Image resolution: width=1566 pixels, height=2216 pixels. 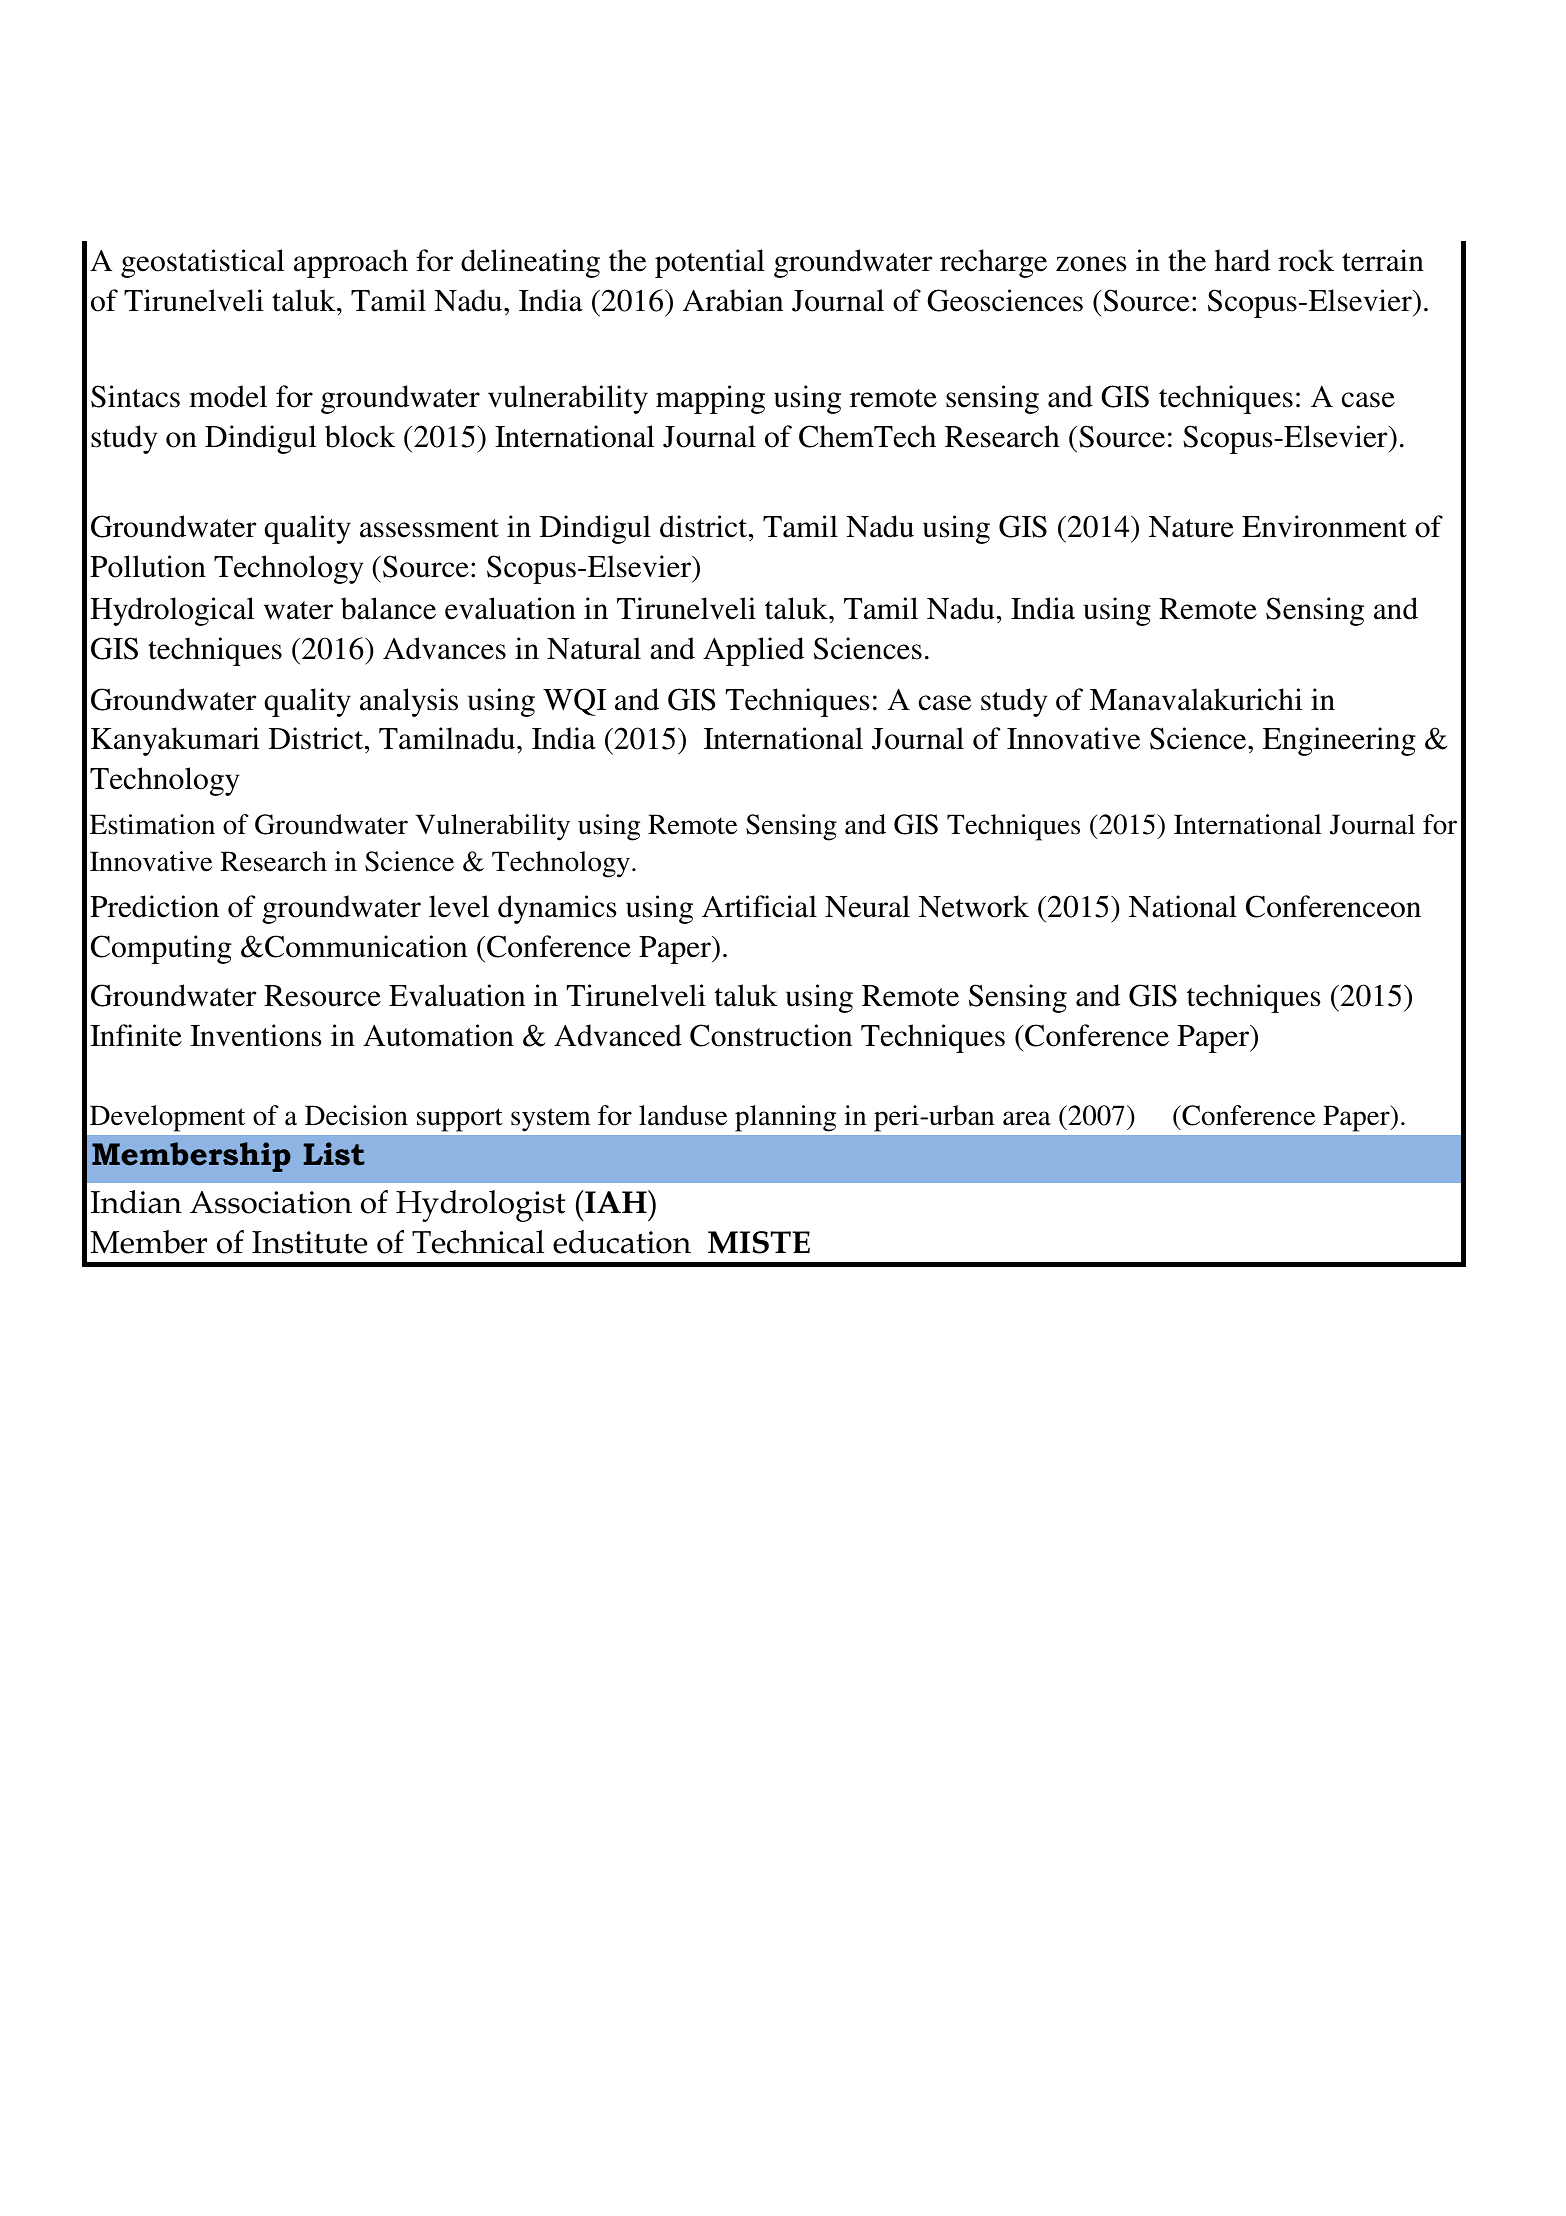 What do you see at coordinates (1242, 260) in the document?
I see `hard` at bounding box center [1242, 260].
